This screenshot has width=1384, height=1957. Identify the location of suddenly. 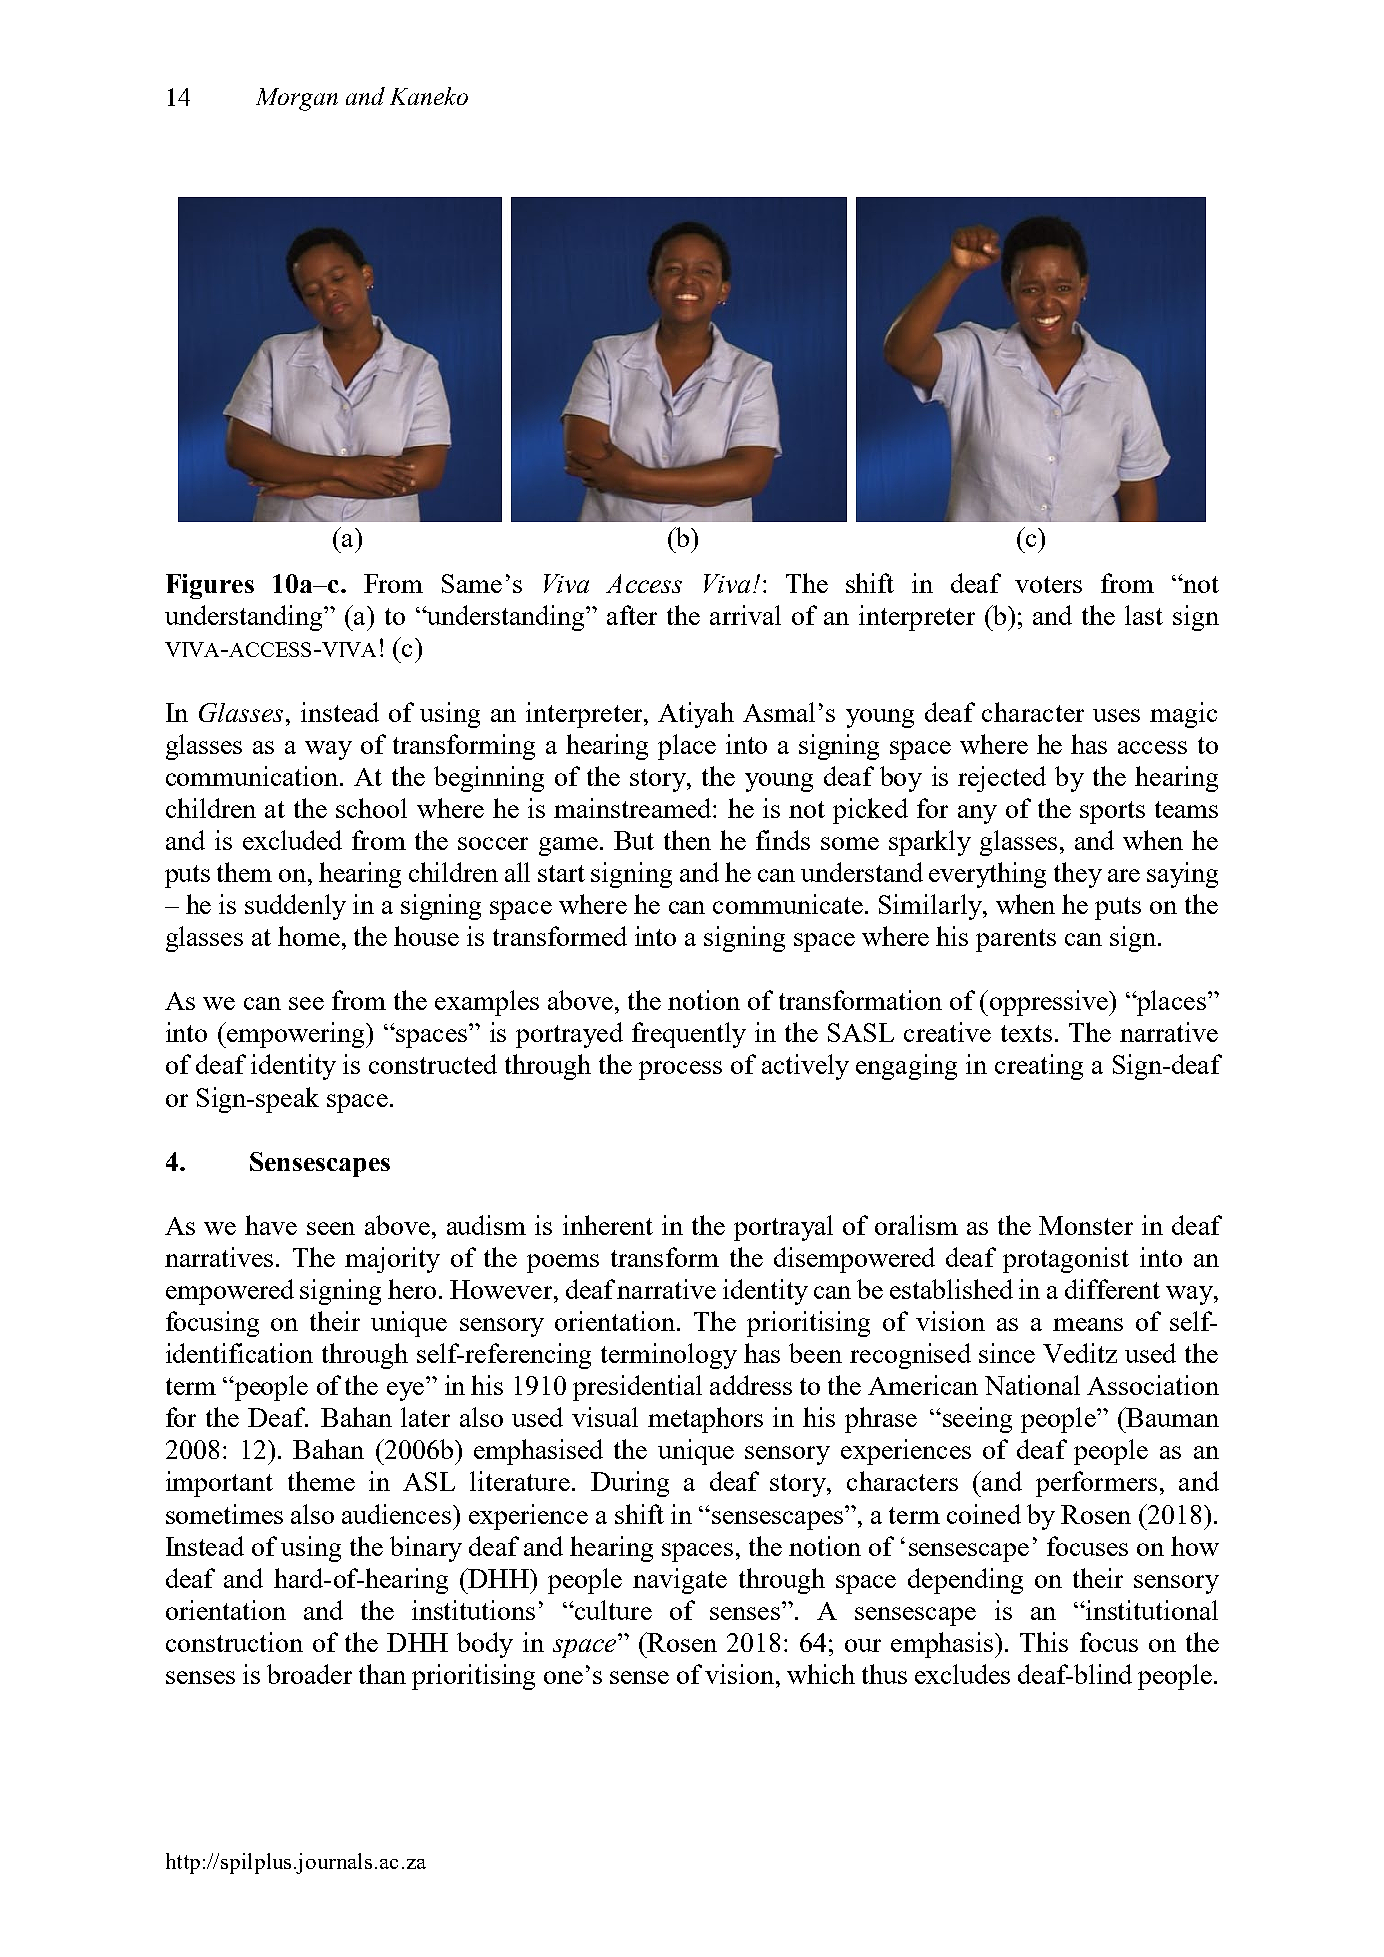
(295, 907).
